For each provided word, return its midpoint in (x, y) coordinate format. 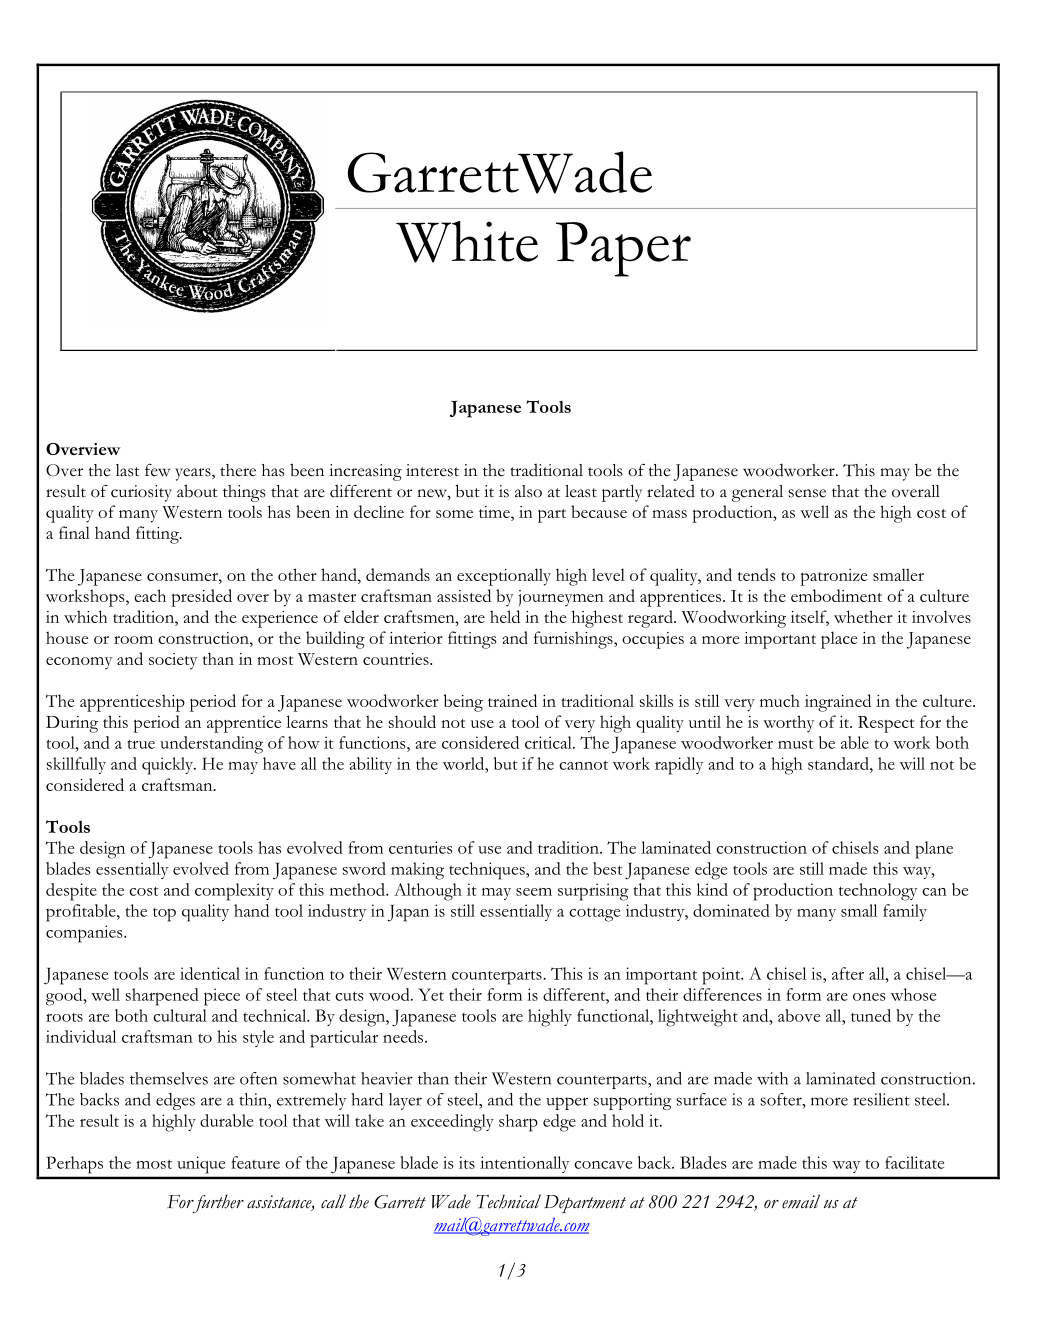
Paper (623, 249)
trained (512, 700)
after (848, 973)
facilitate (914, 1162)
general (757, 493)
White (467, 242)
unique (201, 1164)
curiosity (141, 493)
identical (210, 973)
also (528, 491)
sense (807, 493)
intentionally (524, 1164)
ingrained (838, 703)
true (141, 744)
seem (534, 892)
